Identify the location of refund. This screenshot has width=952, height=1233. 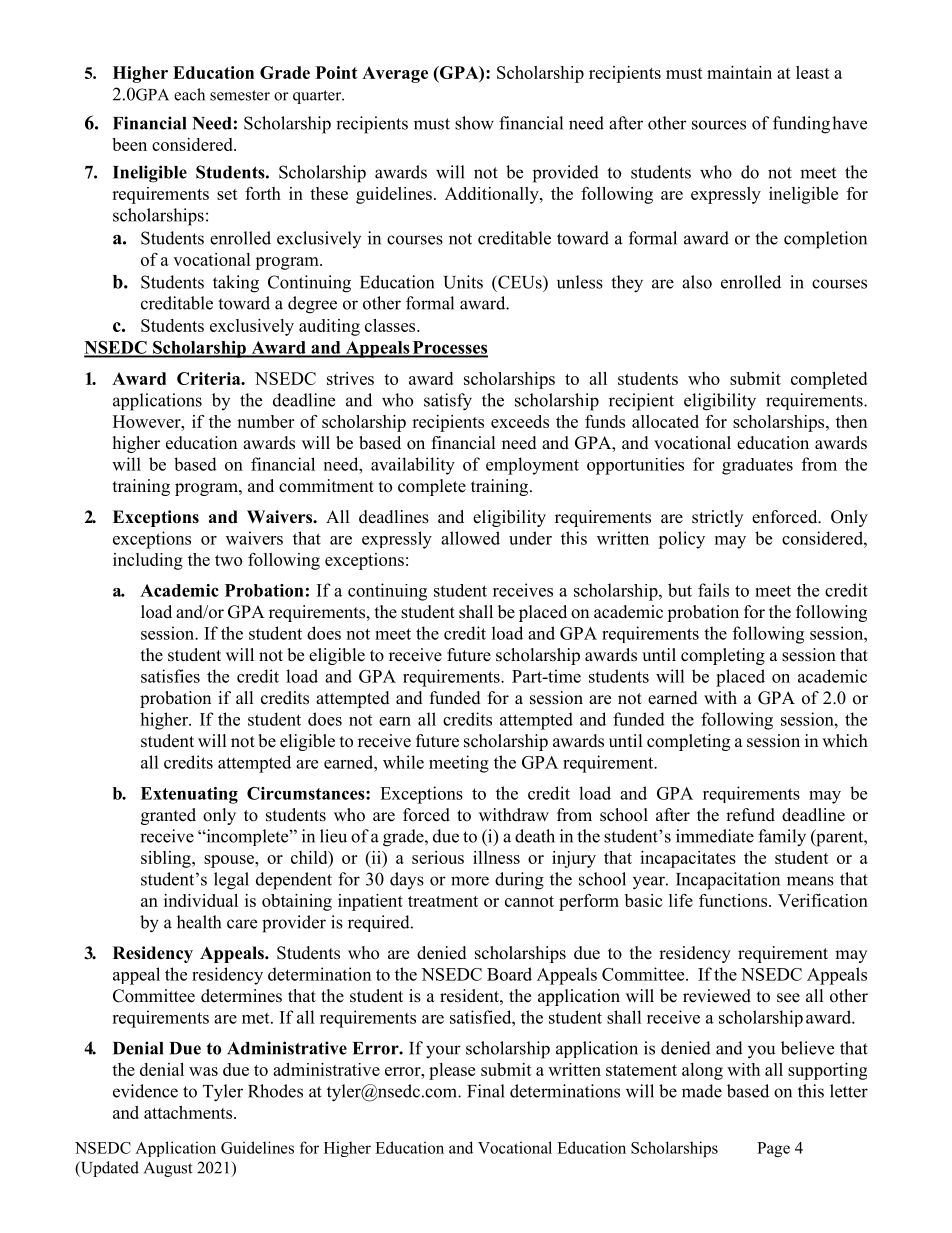
(750, 815).
